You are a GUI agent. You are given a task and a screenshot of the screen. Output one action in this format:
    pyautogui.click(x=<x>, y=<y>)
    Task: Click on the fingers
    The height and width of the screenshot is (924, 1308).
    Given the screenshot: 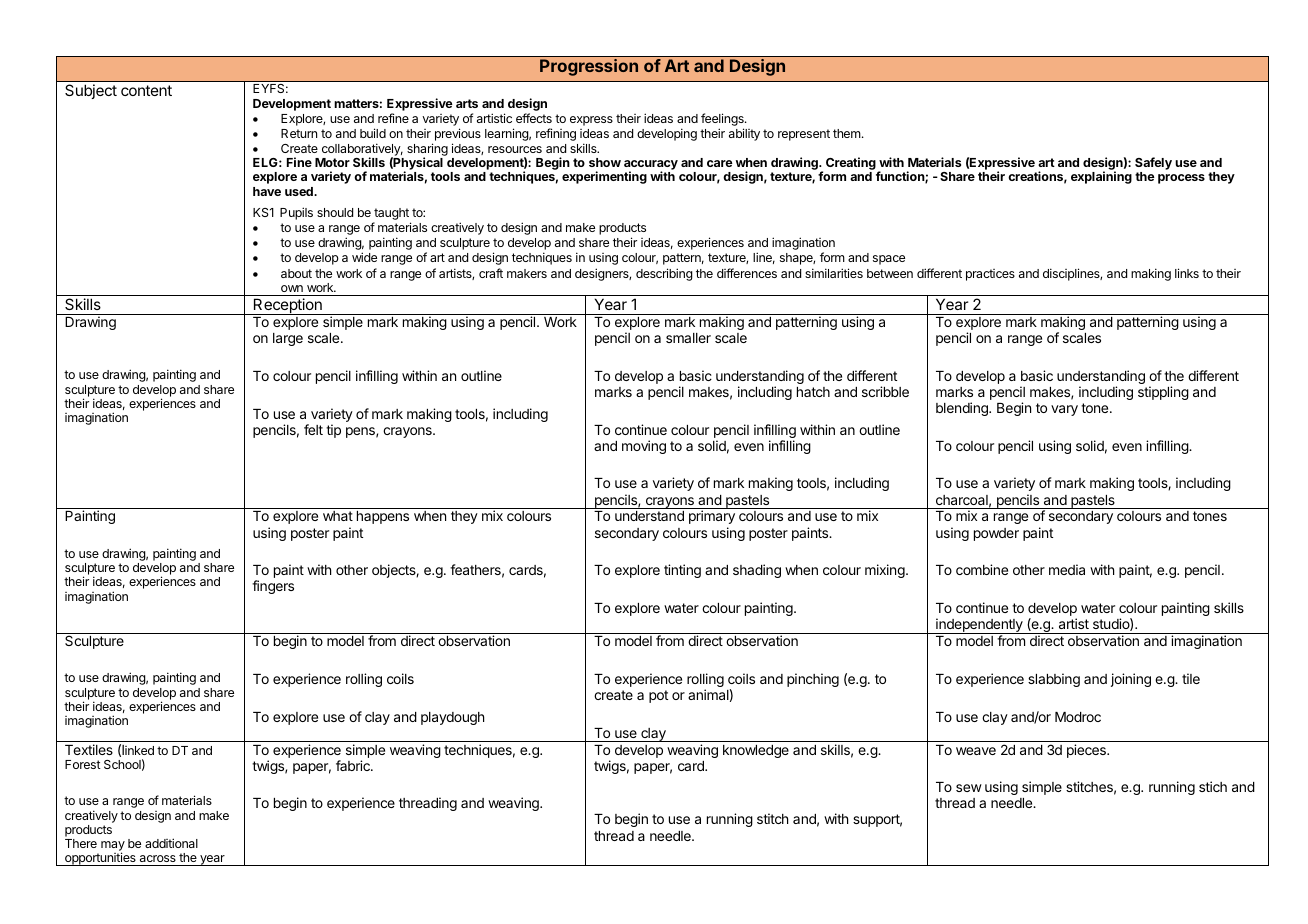 What is the action you would take?
    pyautogui.click(x=273, y=587)
